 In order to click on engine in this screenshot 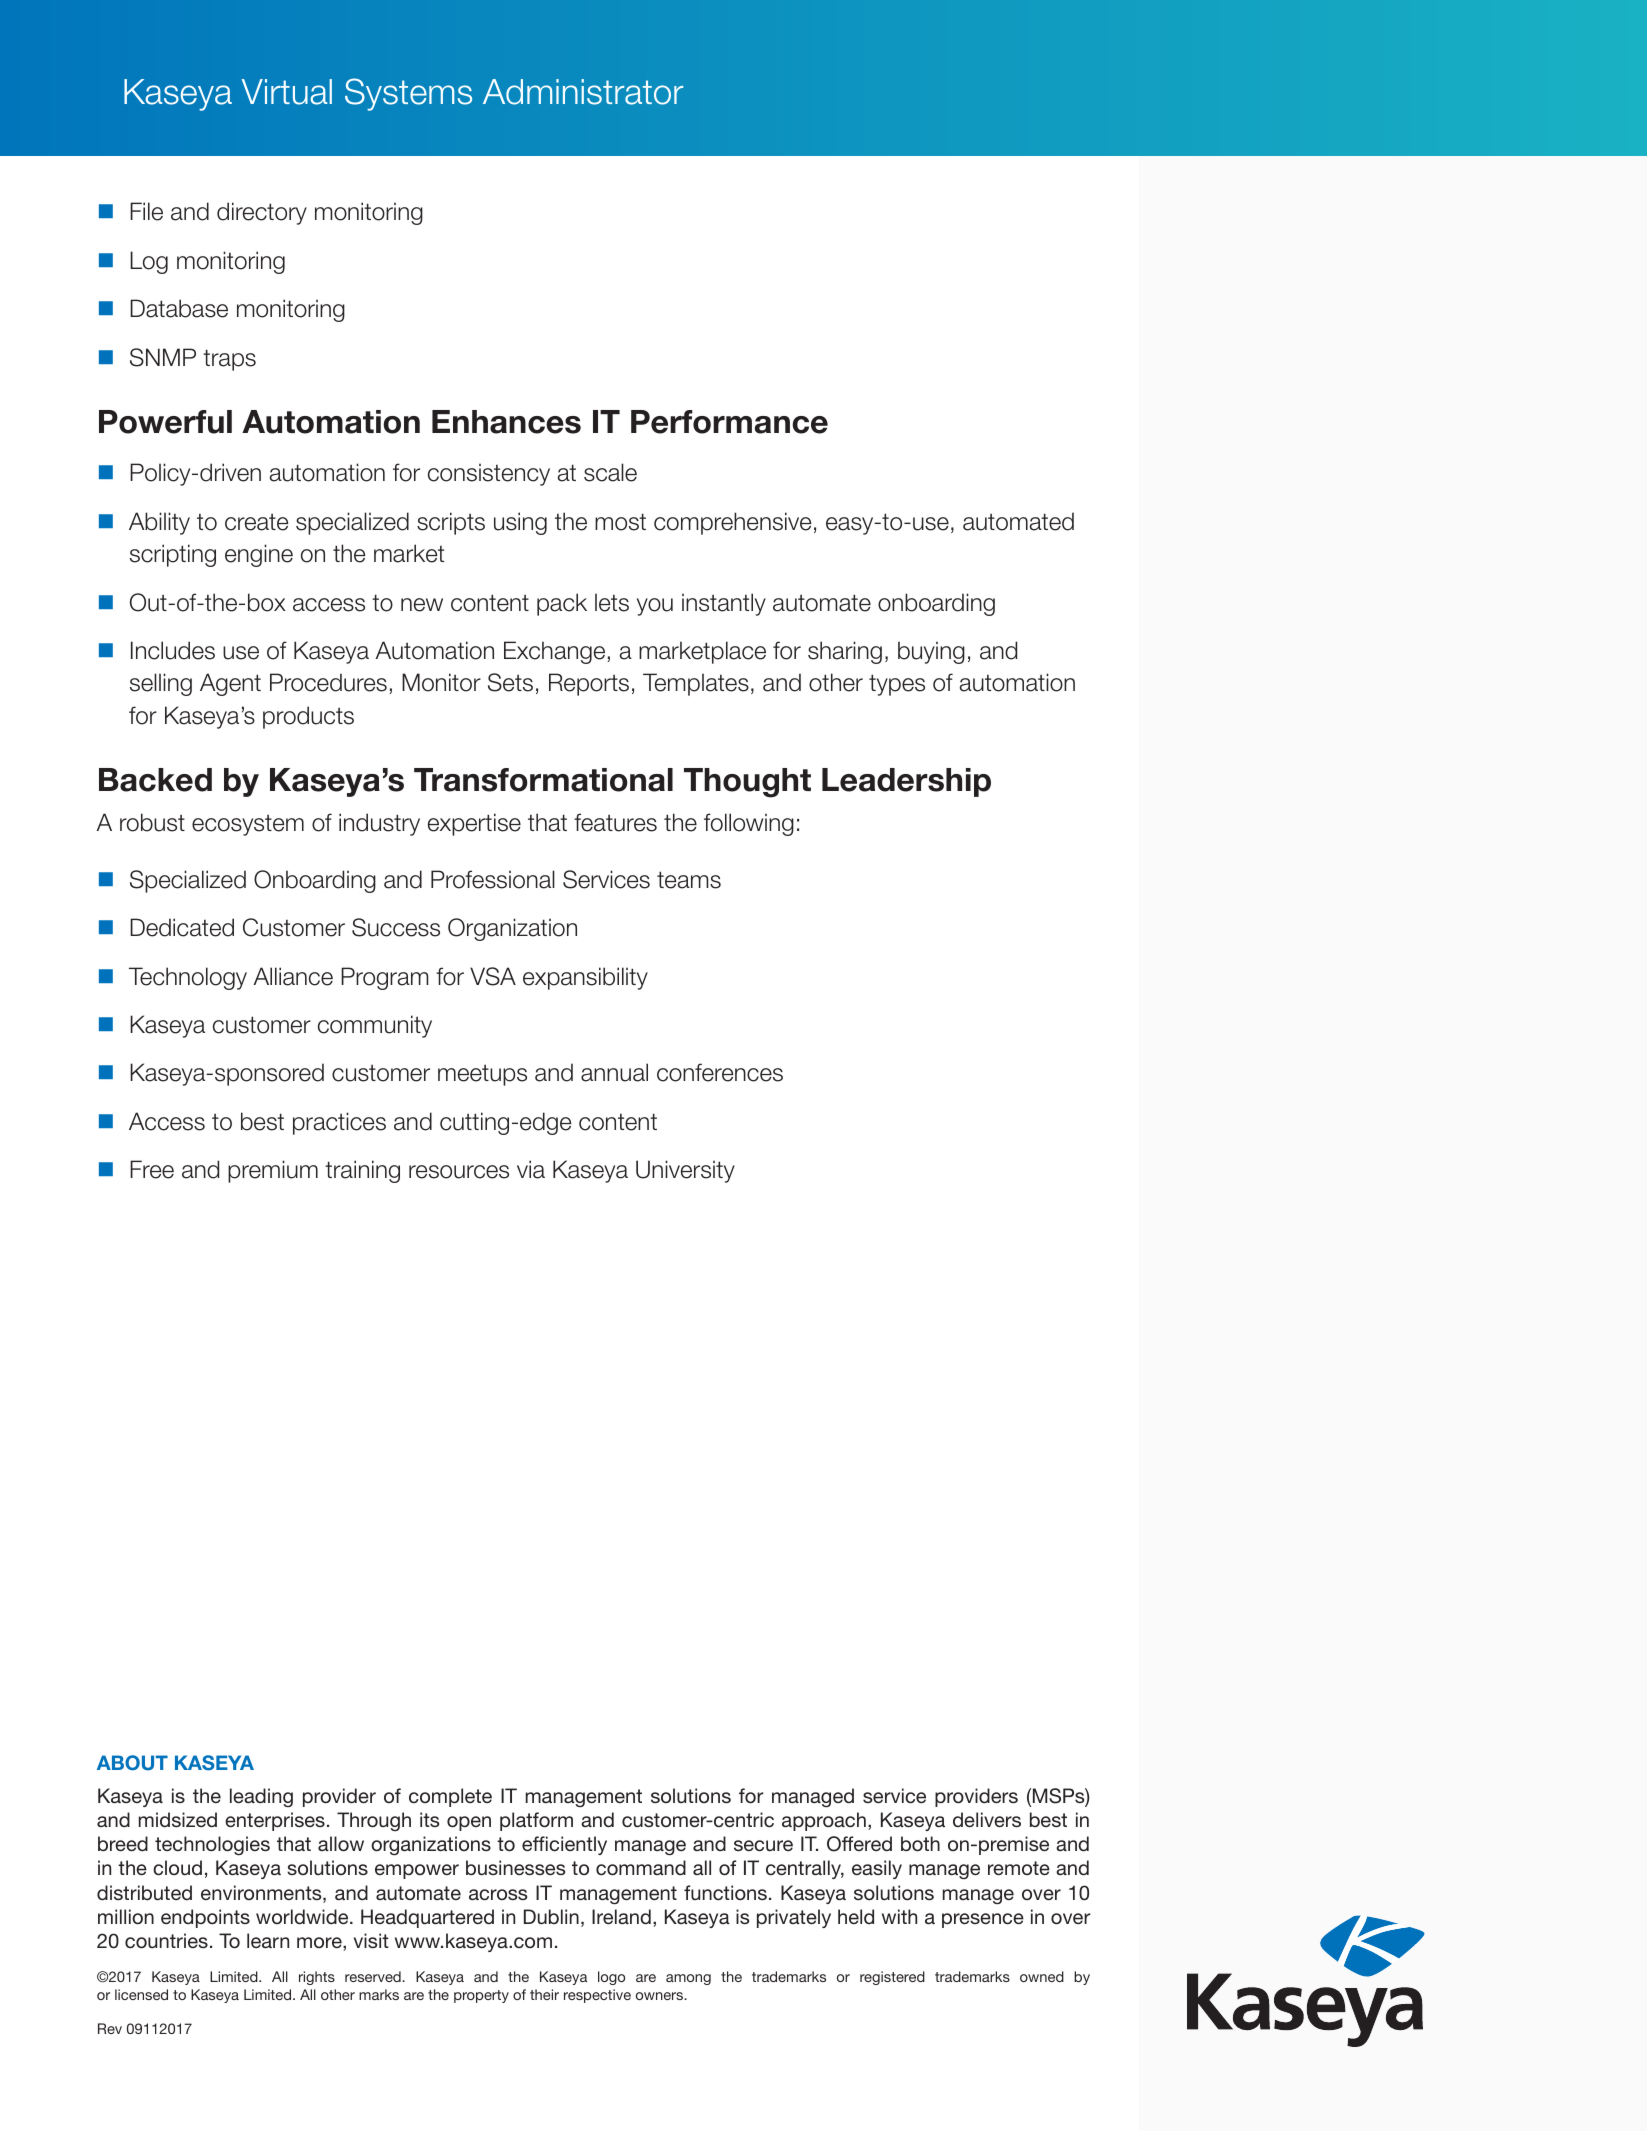, I will do `click(259, 555)`.
